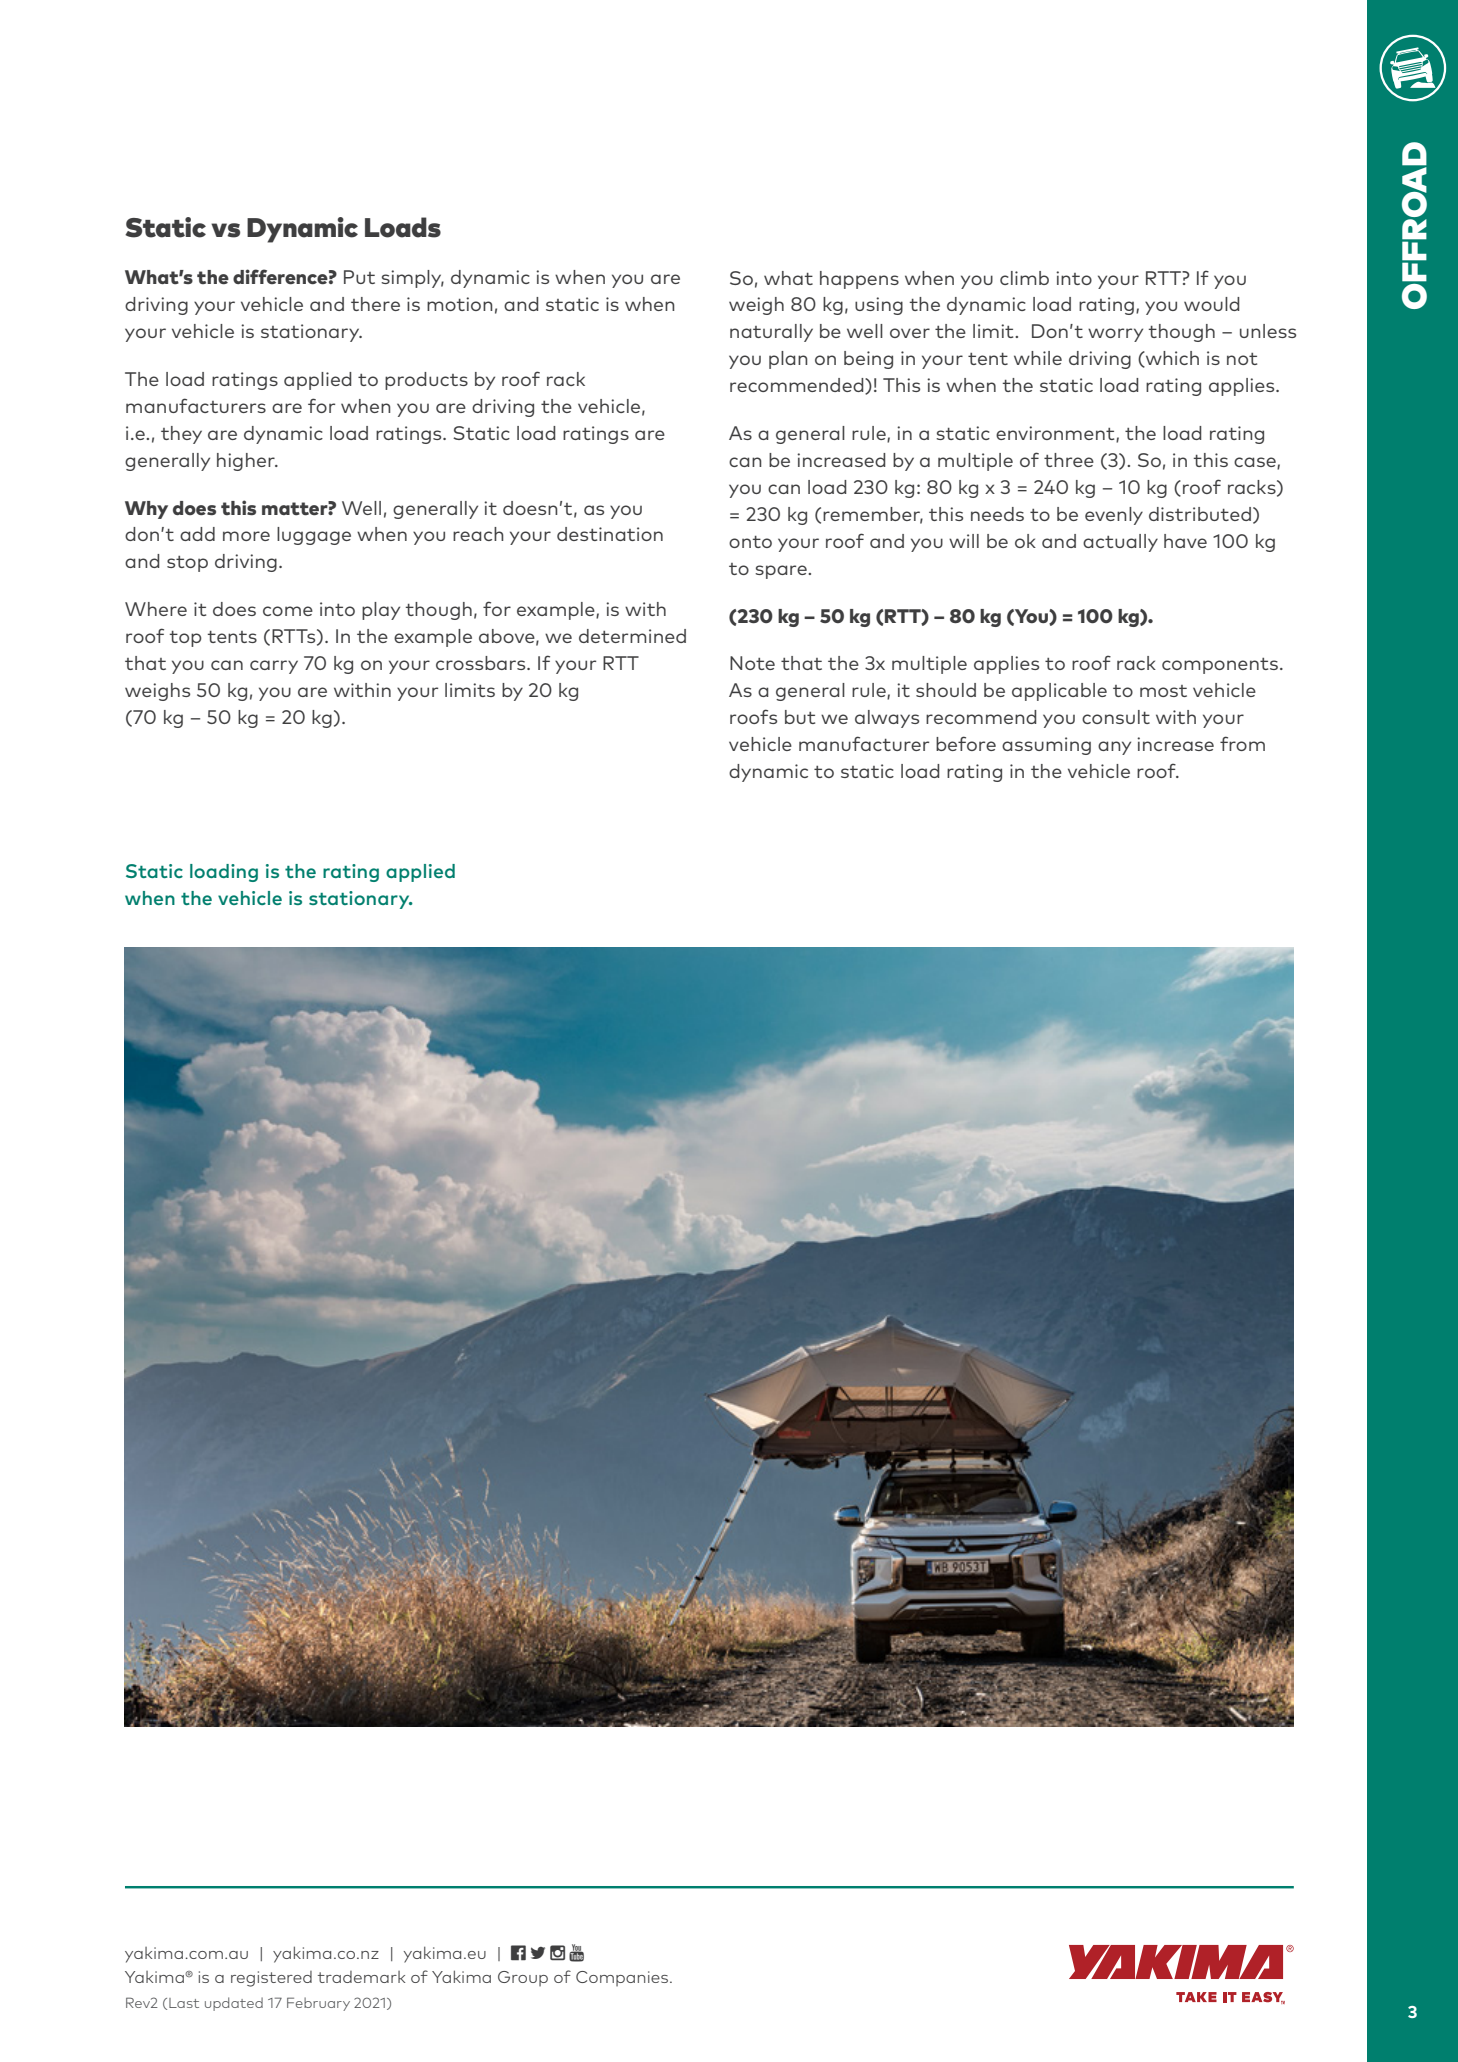  Describe the element at coordinates (318, 2004) in the image. I see `February` at that location.
